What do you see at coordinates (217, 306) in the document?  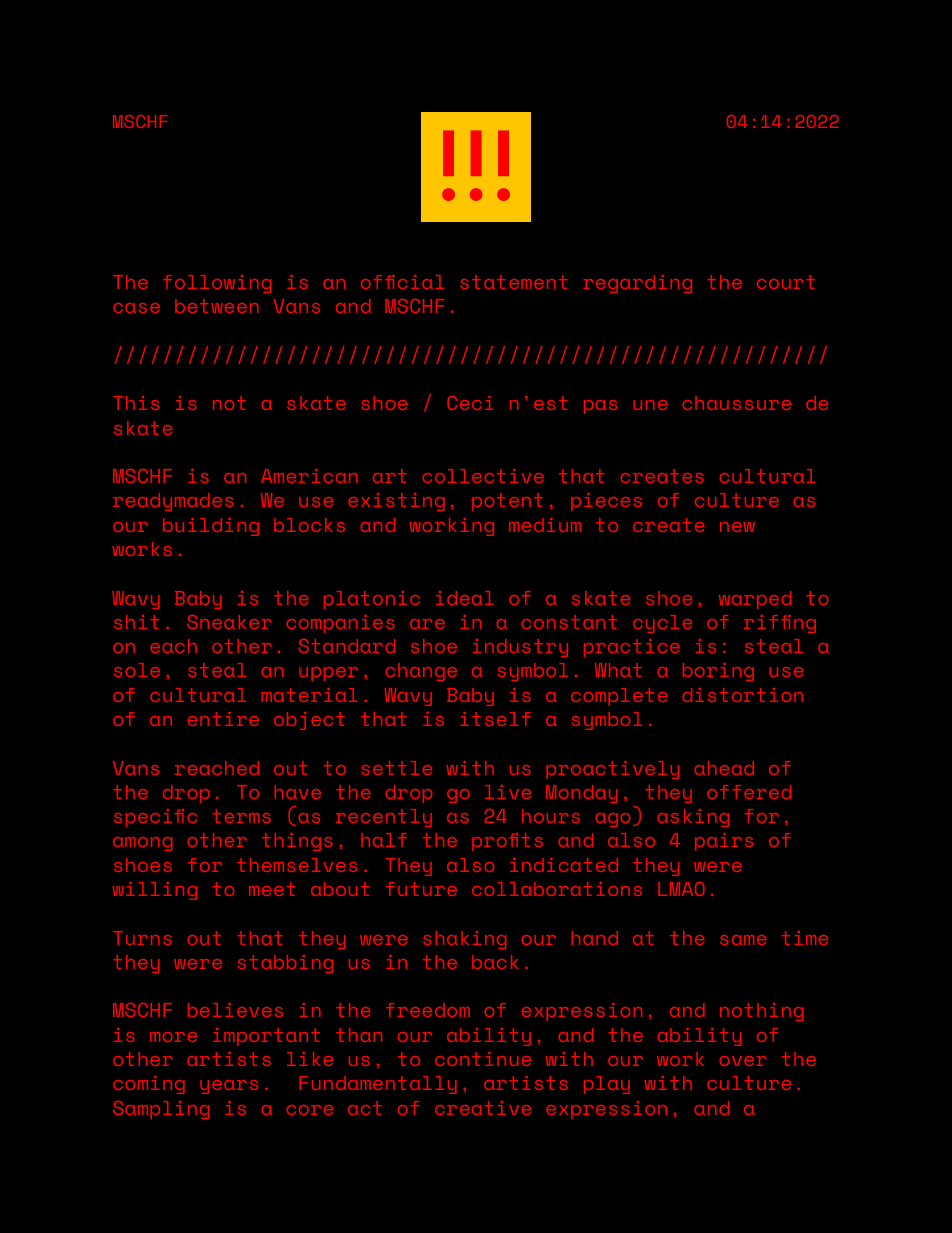 I see `between` at bounding box center [217, 306].
